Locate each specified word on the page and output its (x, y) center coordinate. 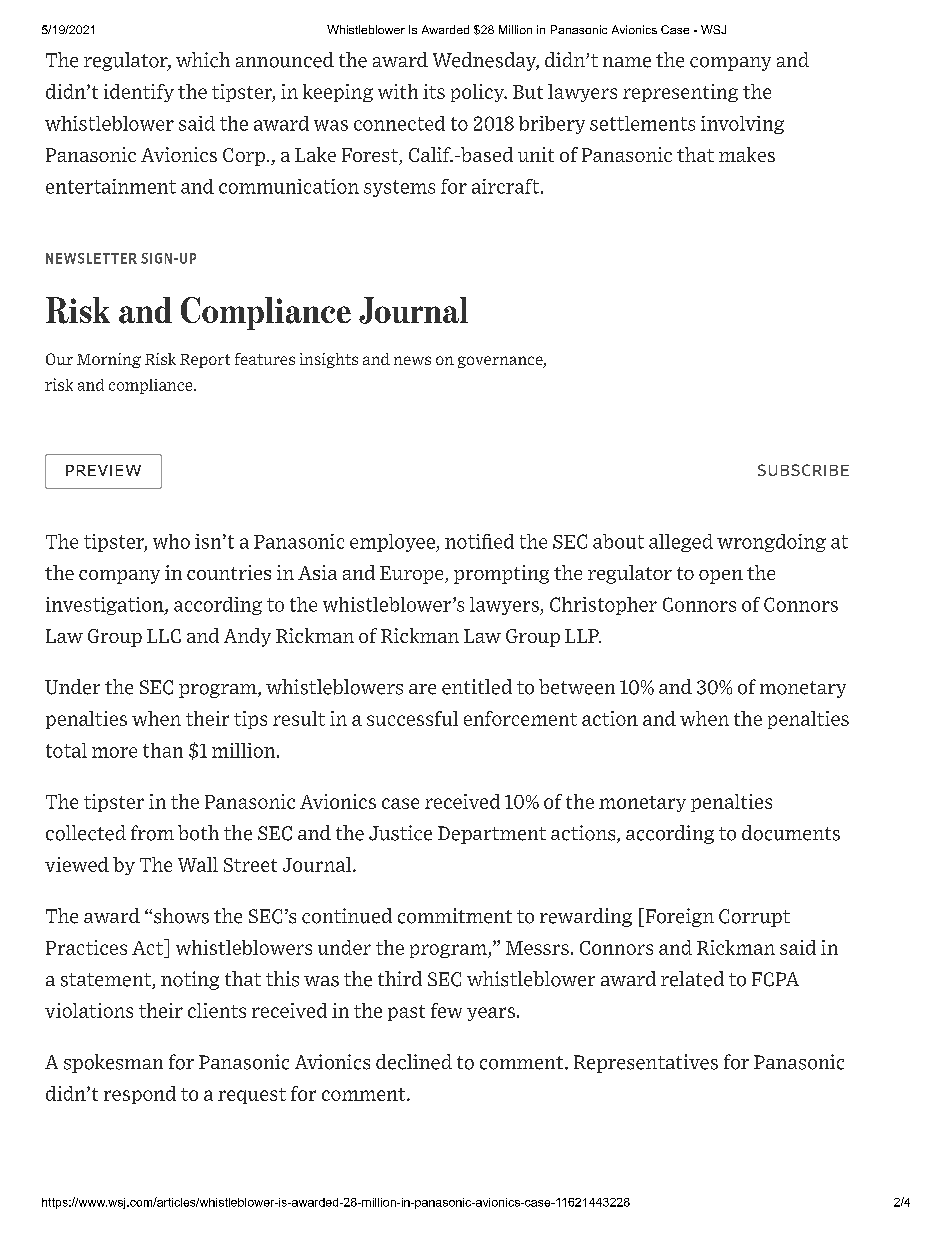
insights (329, 360)
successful (412, 718)
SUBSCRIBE (803, 470)
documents (791, 833)
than (163, 750)
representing (680, 93)
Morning (109, 360)
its (434, 91)
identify (139, 93)
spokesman (113, 1063)
